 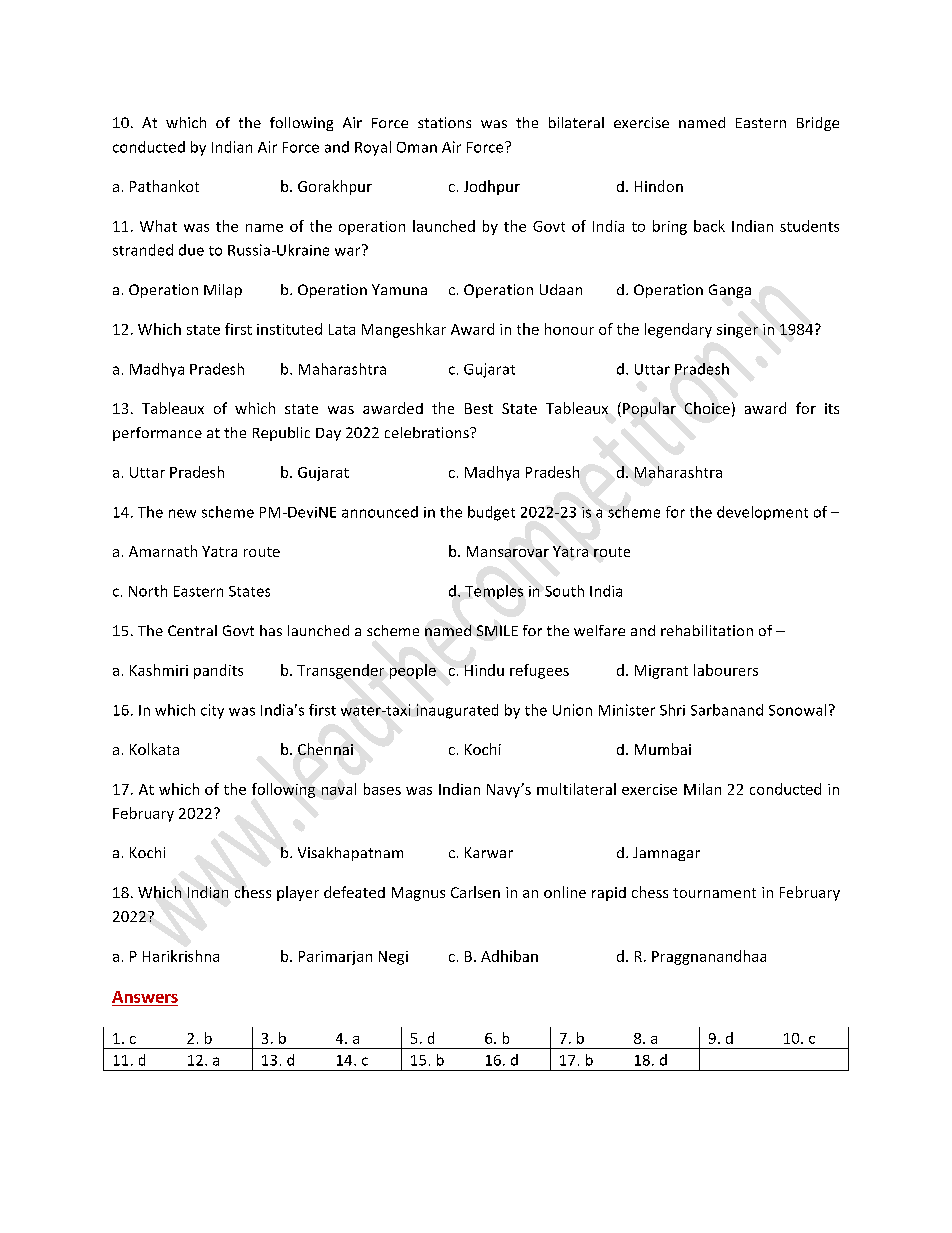 I want to click on singer, so click(x=737, y=331).
